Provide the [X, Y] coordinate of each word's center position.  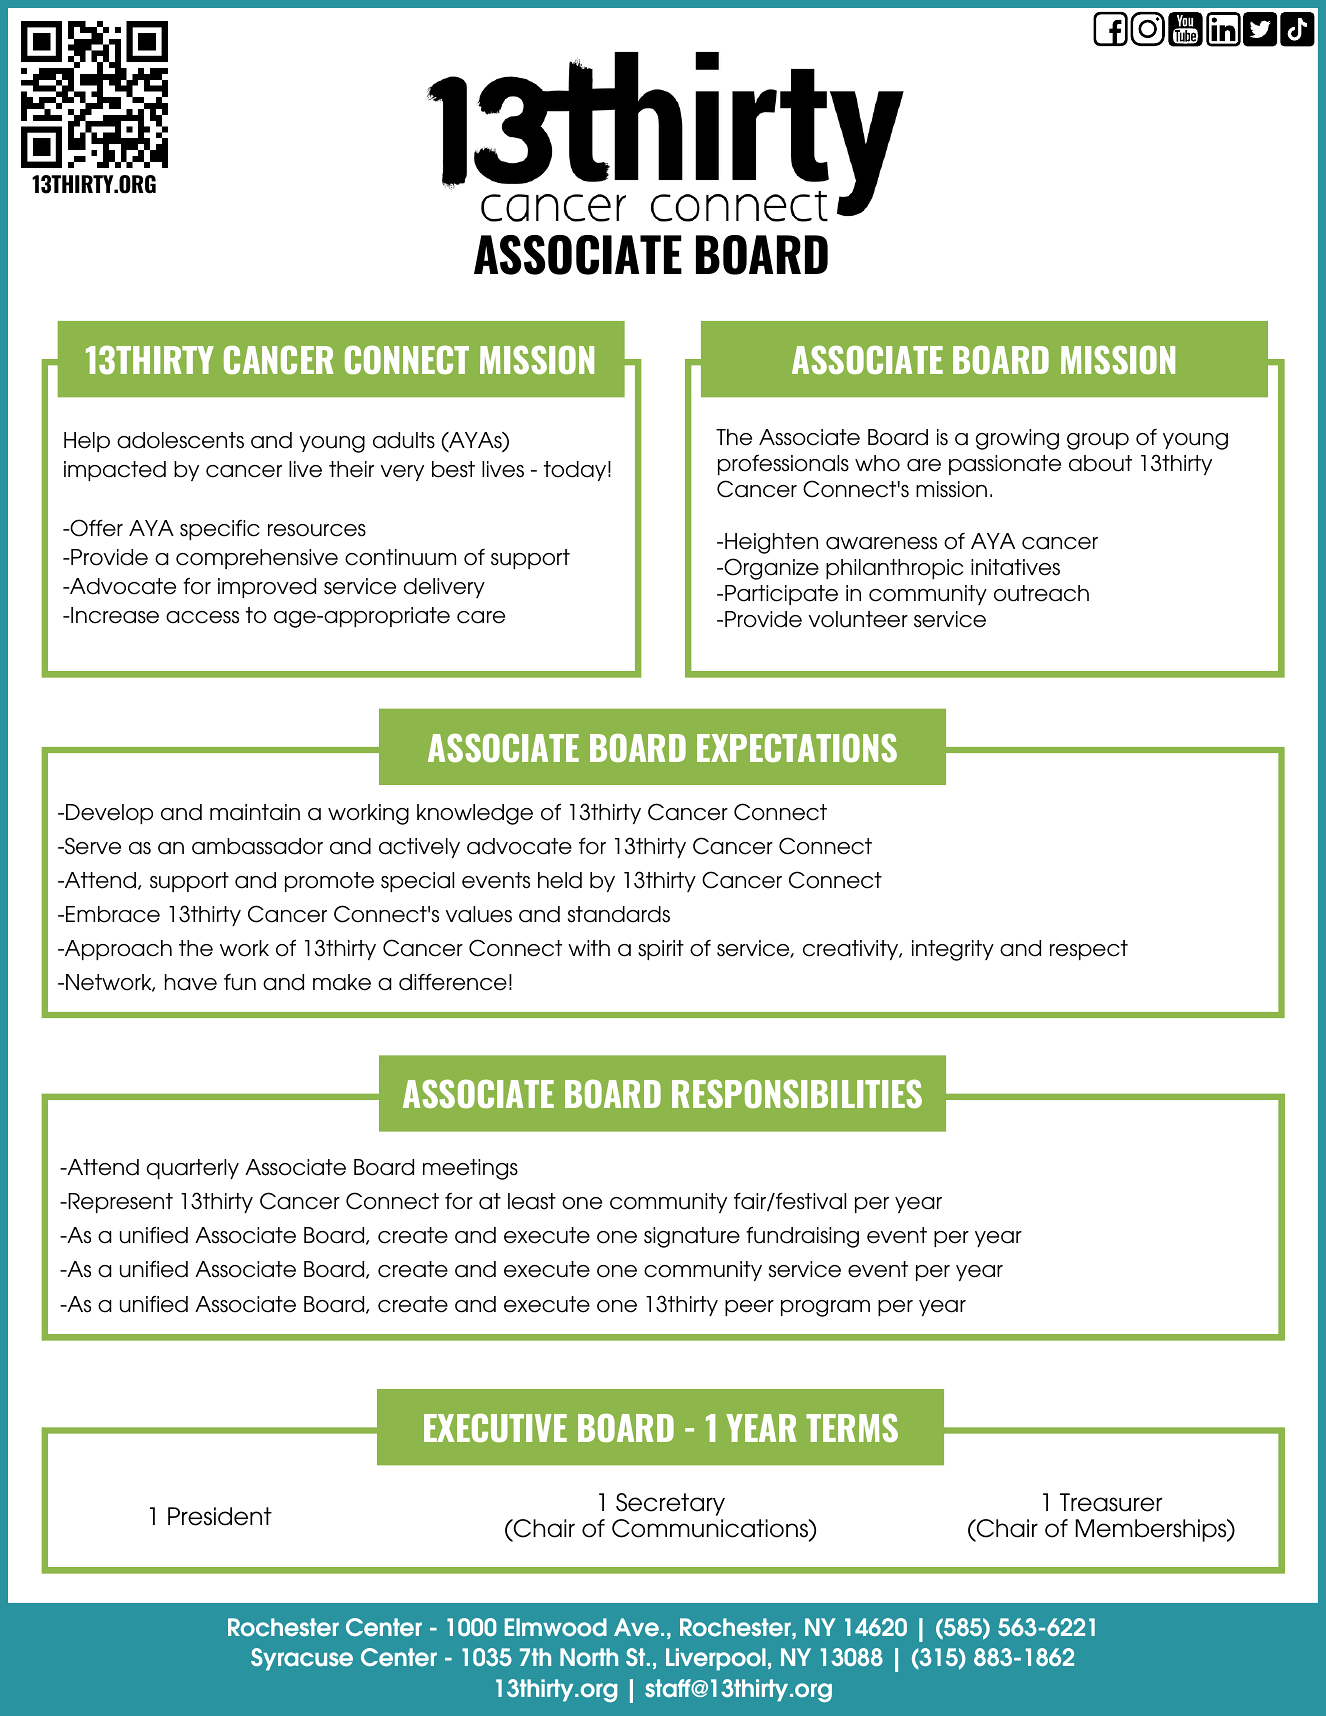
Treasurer [1111, 1502]
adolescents [180, 440]
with [589, 948]
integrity [953, 950]
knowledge [475, 814]
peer [749, 1308]
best [453, 469]
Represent [119, 1203]
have [191, 982]
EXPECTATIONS [797, 748]
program [825, 1308]
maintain [255, 812]
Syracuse [302, 1659]
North [589, 1657]
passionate [1005, 465]
